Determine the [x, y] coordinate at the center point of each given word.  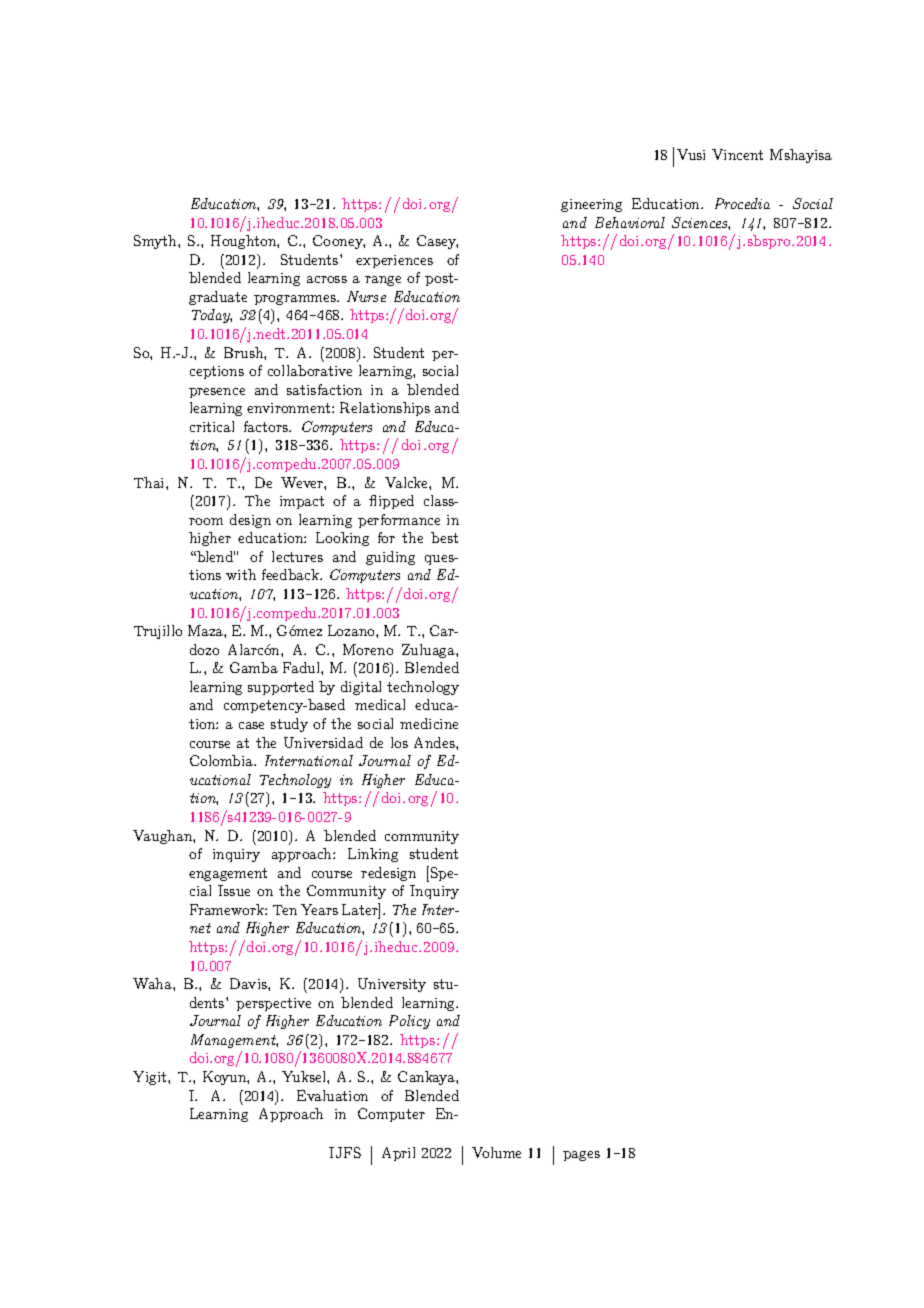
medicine [429, 723]
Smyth [156, 242]
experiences [394, 261]
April [398, 1154]
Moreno [368, 649]
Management [234, 1041]
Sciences [701, 223]
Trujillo [158, 632]
